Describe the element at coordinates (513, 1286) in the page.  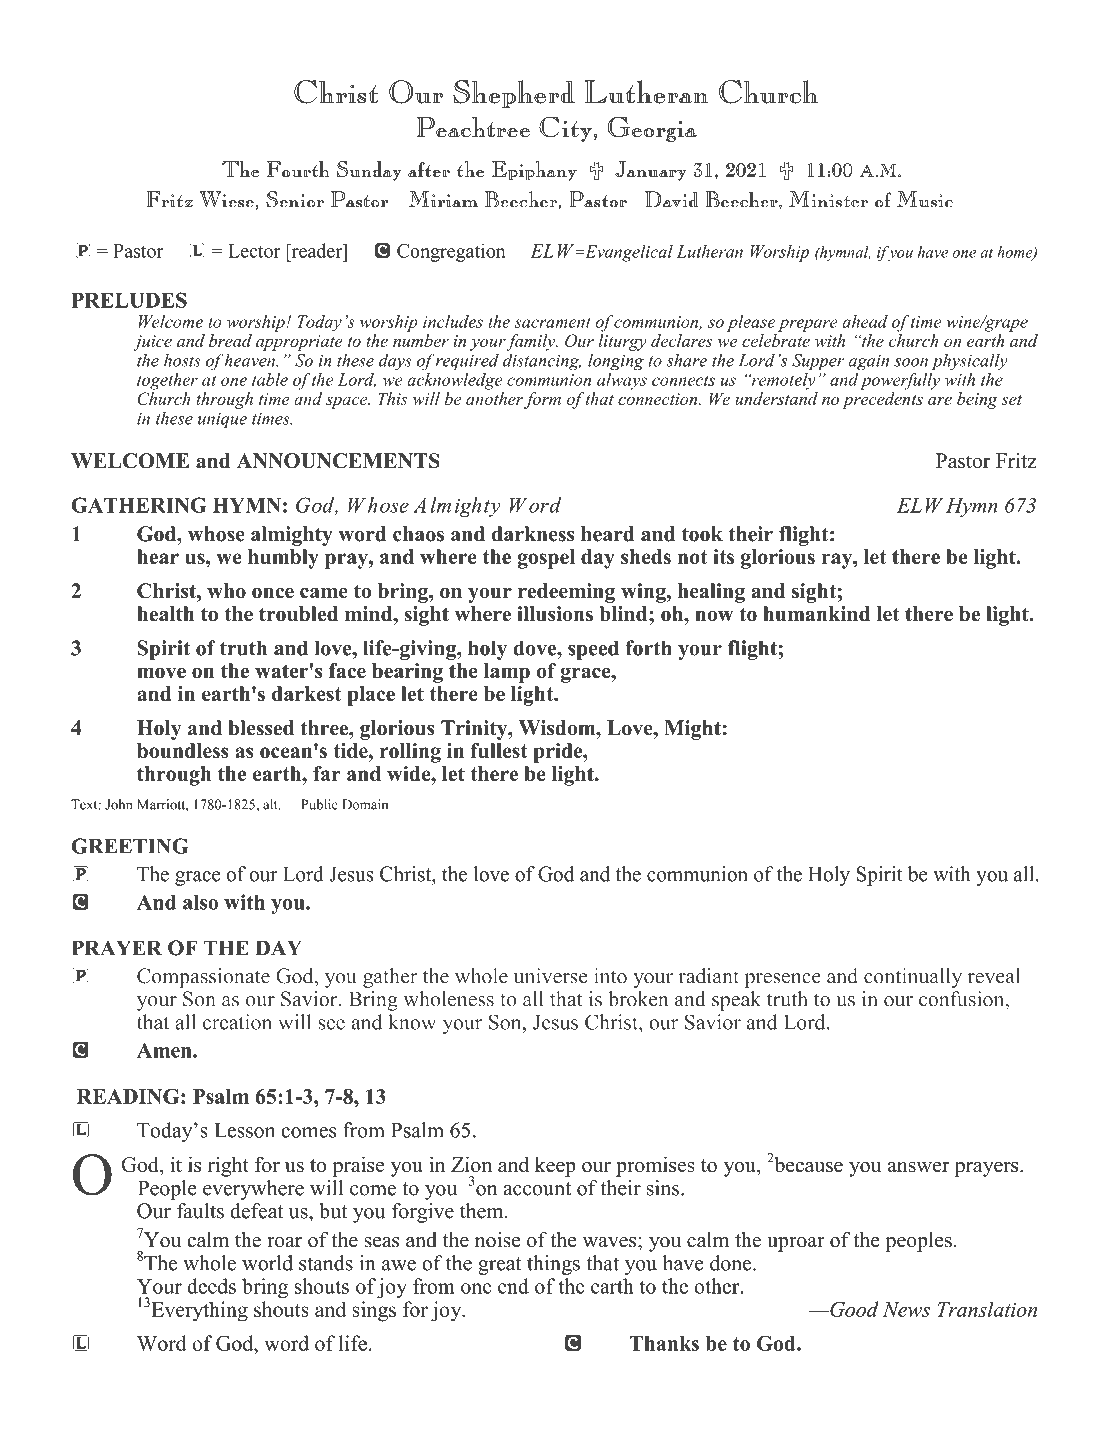
I see `end` at that location.
